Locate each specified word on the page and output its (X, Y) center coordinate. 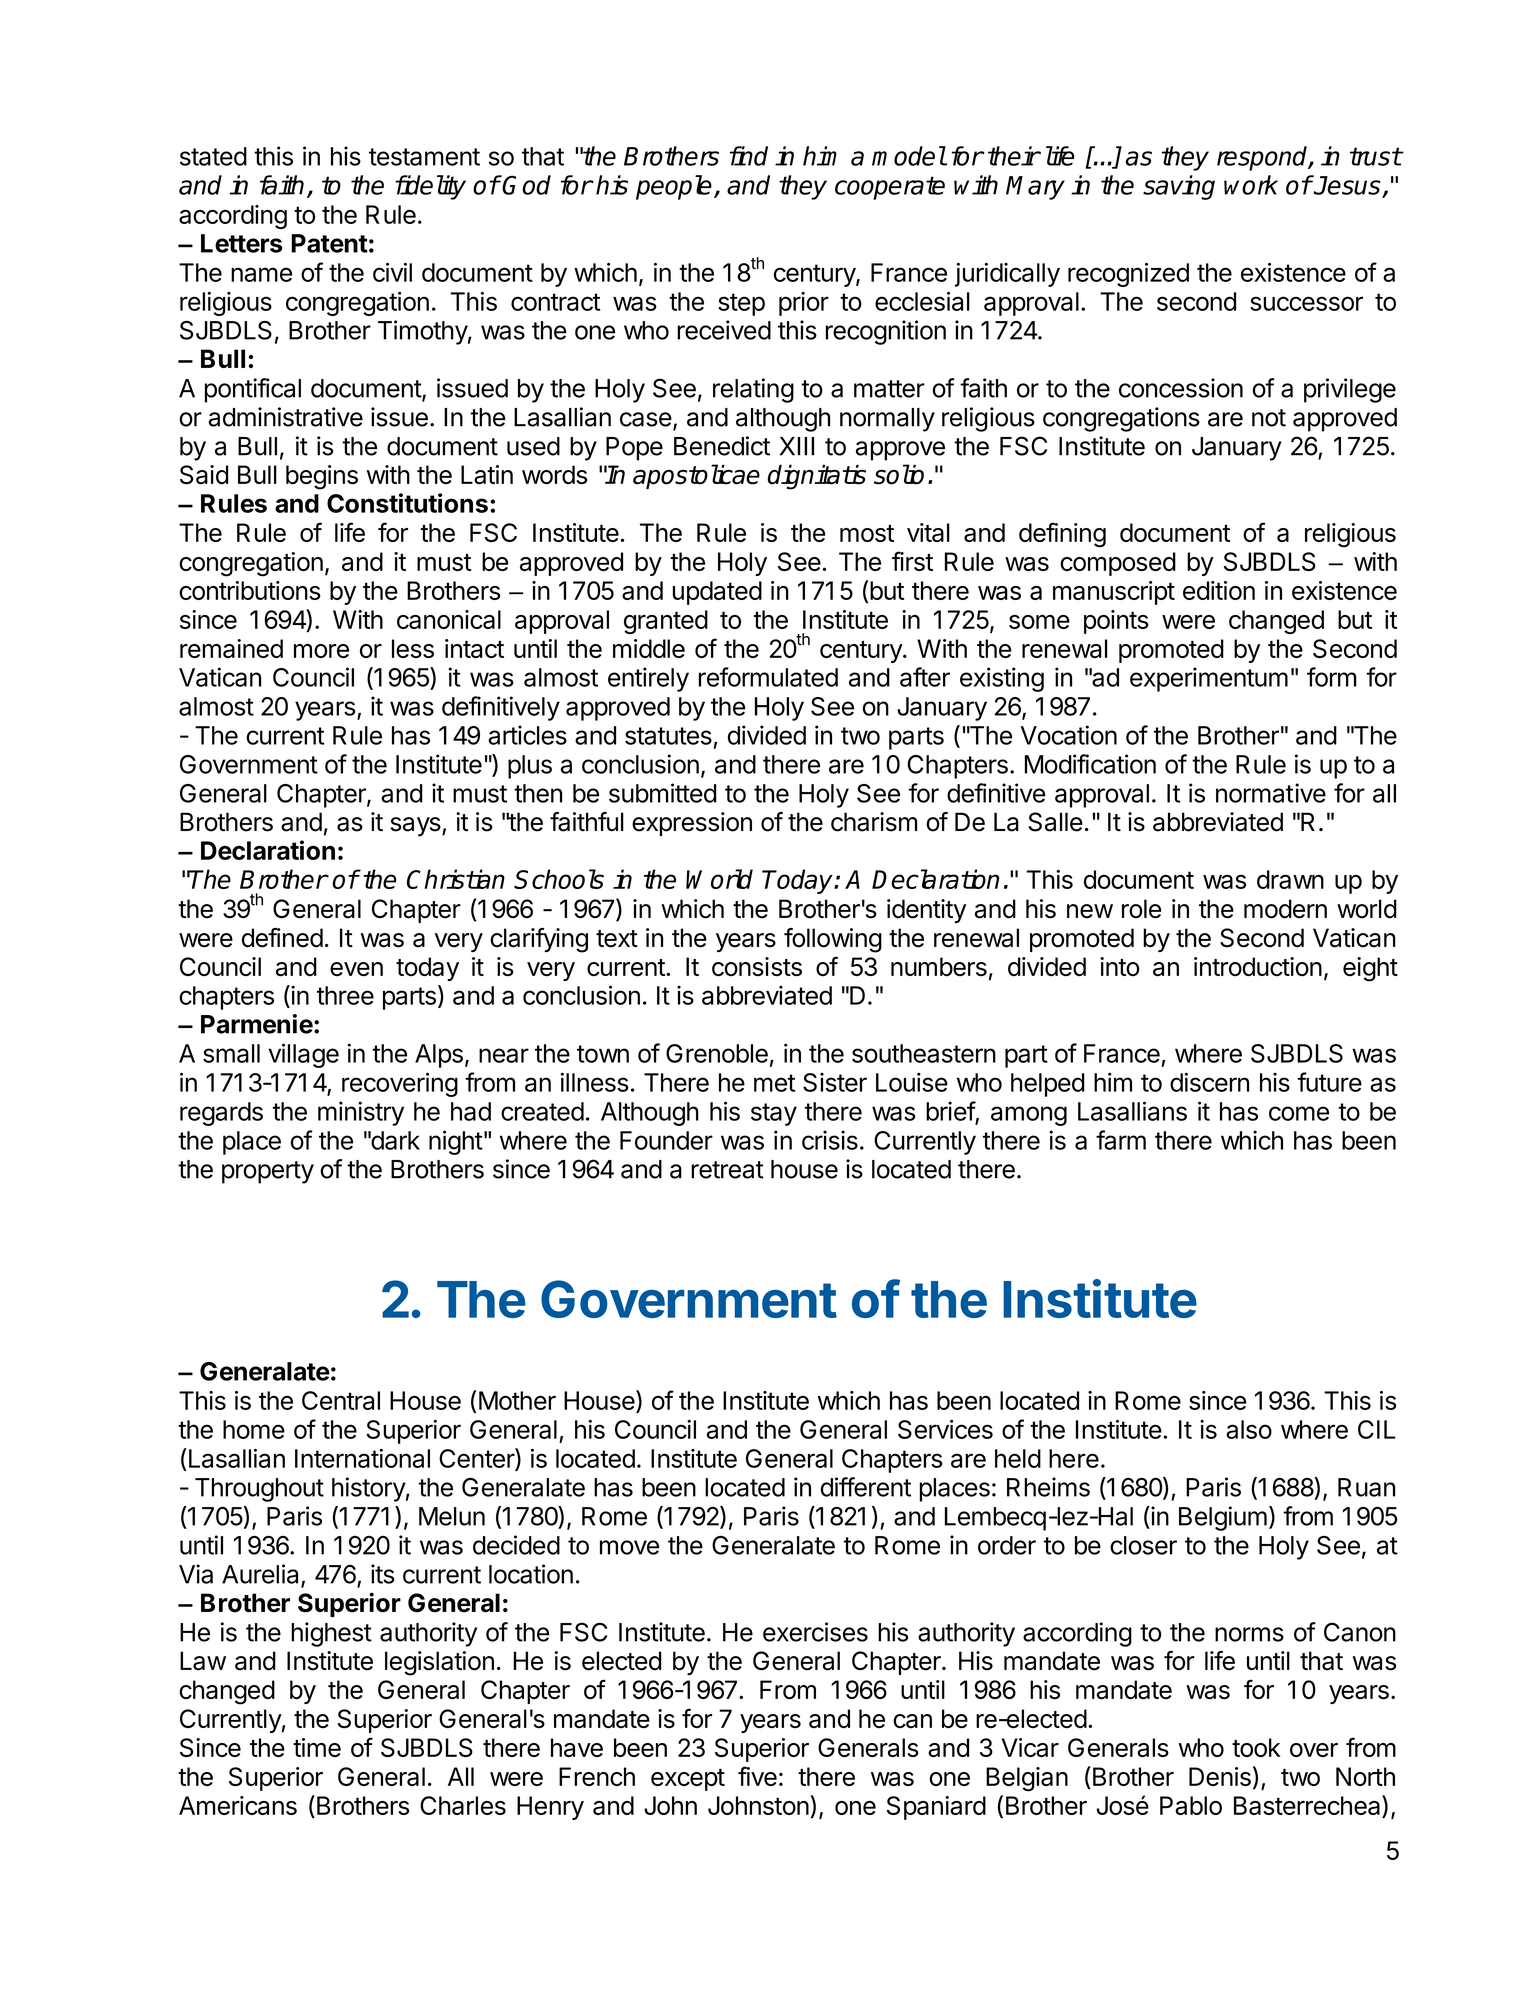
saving (1179, 187)
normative (1271, 793)
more (321, 651)
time (317, 1747)
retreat (727, 1170)
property (268, 1172)
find (749, 156)
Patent (329, 243)
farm (1121, 1140)
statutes (668, 736)
